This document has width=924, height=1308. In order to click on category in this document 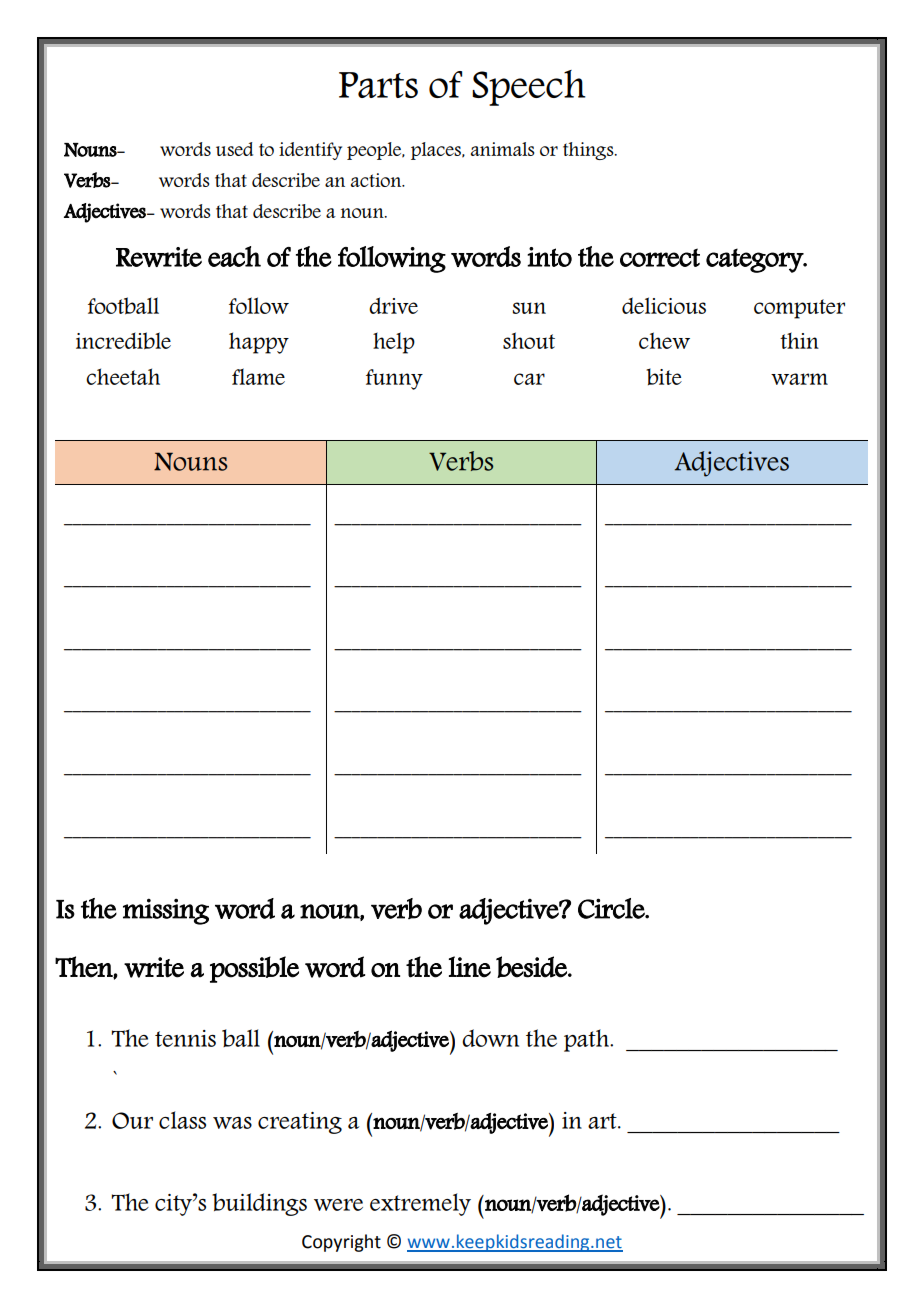, I will do `click(755, 260)`.
